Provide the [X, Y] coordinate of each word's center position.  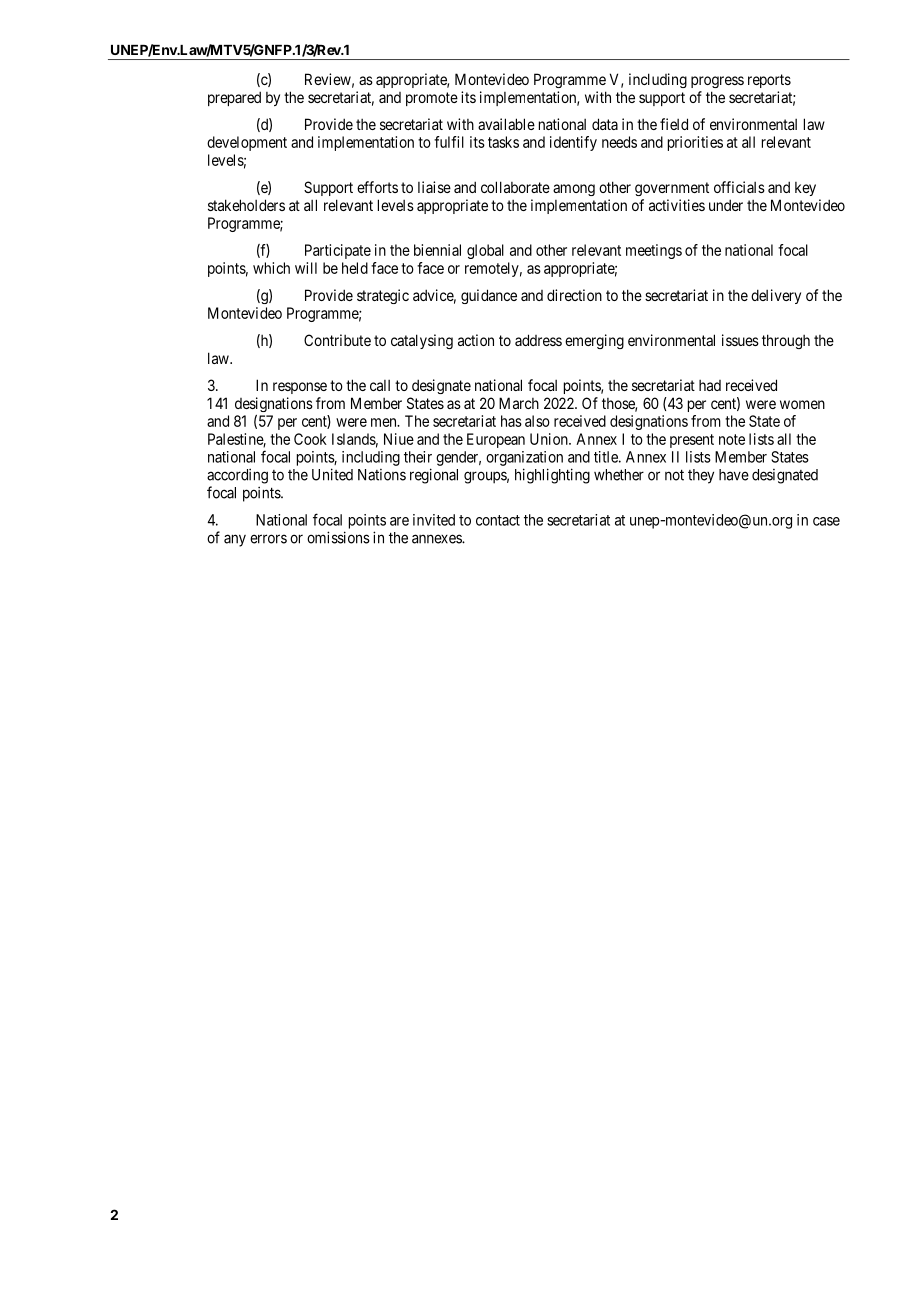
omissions [338, 537]
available [506, 124]
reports [769, 81]
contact [498, 520]
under [726, 205]
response [300, 388]
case [826, 521]
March [519, 403]
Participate [338, 251]
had [710, 385]
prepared [234, 98]
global [485, 251]
